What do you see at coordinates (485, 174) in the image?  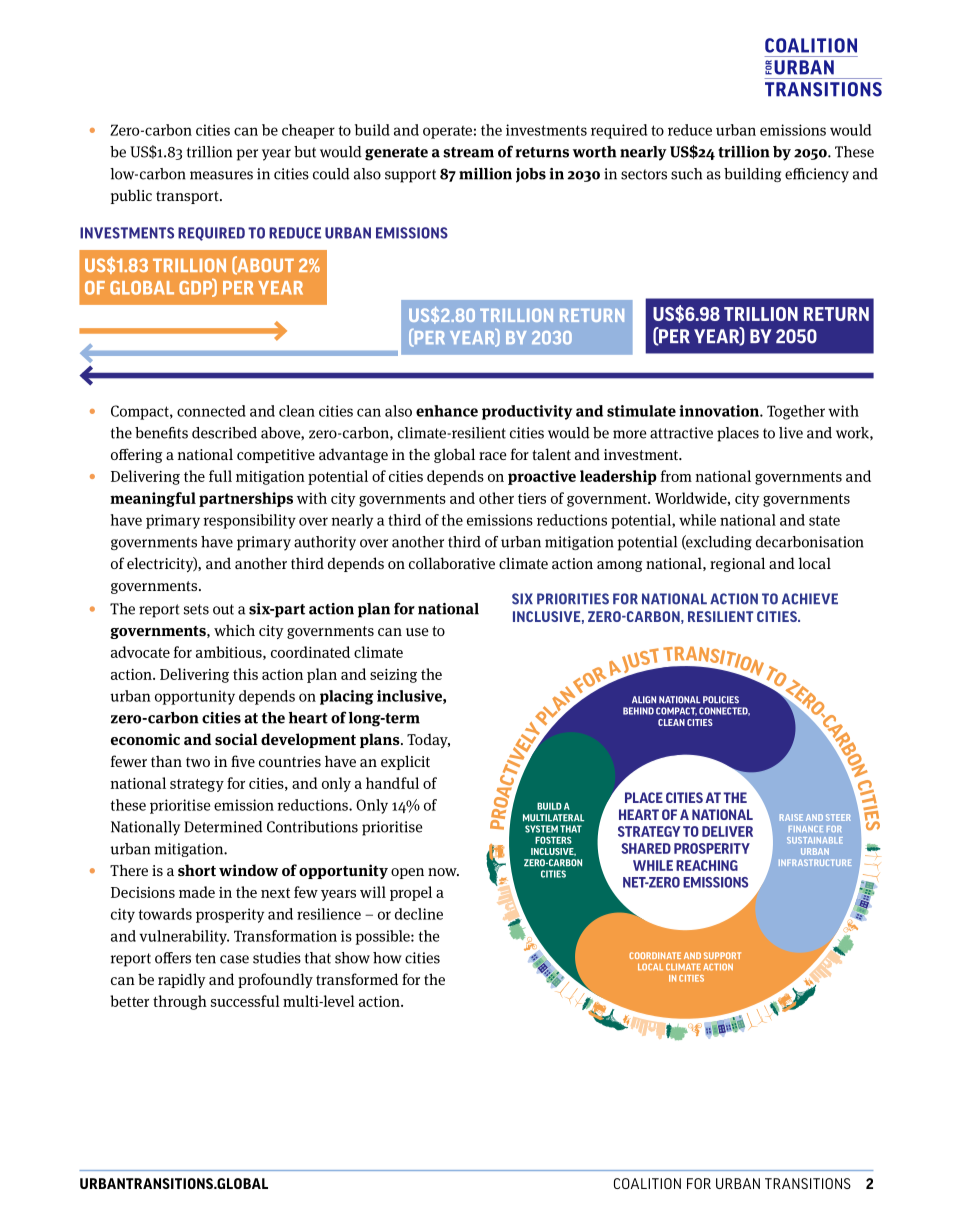 I see `million` at bounding box center [485, 174].
